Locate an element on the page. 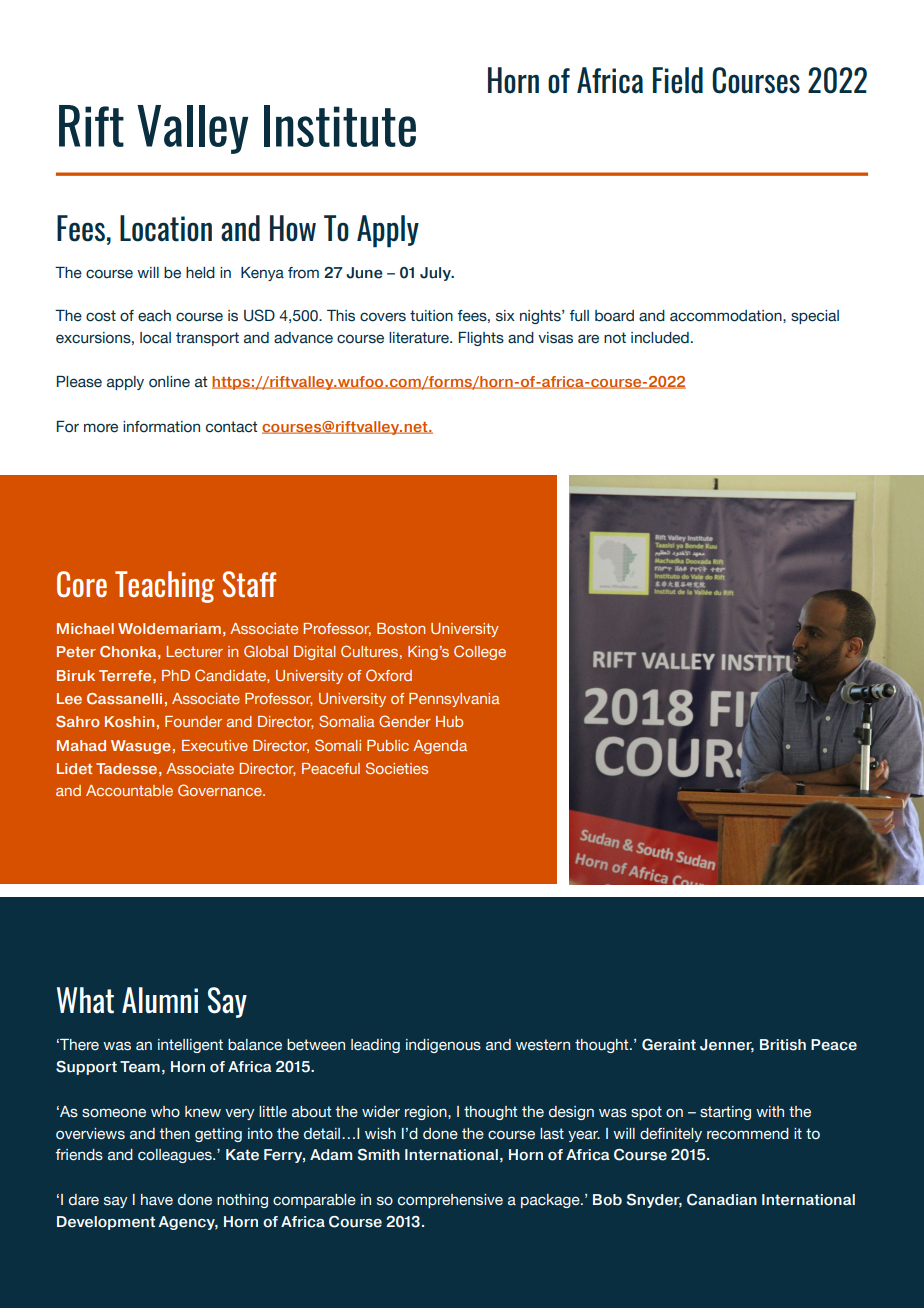 This page has width=924, height=1308. comprehensive is located at coordinates (450, 1201).
